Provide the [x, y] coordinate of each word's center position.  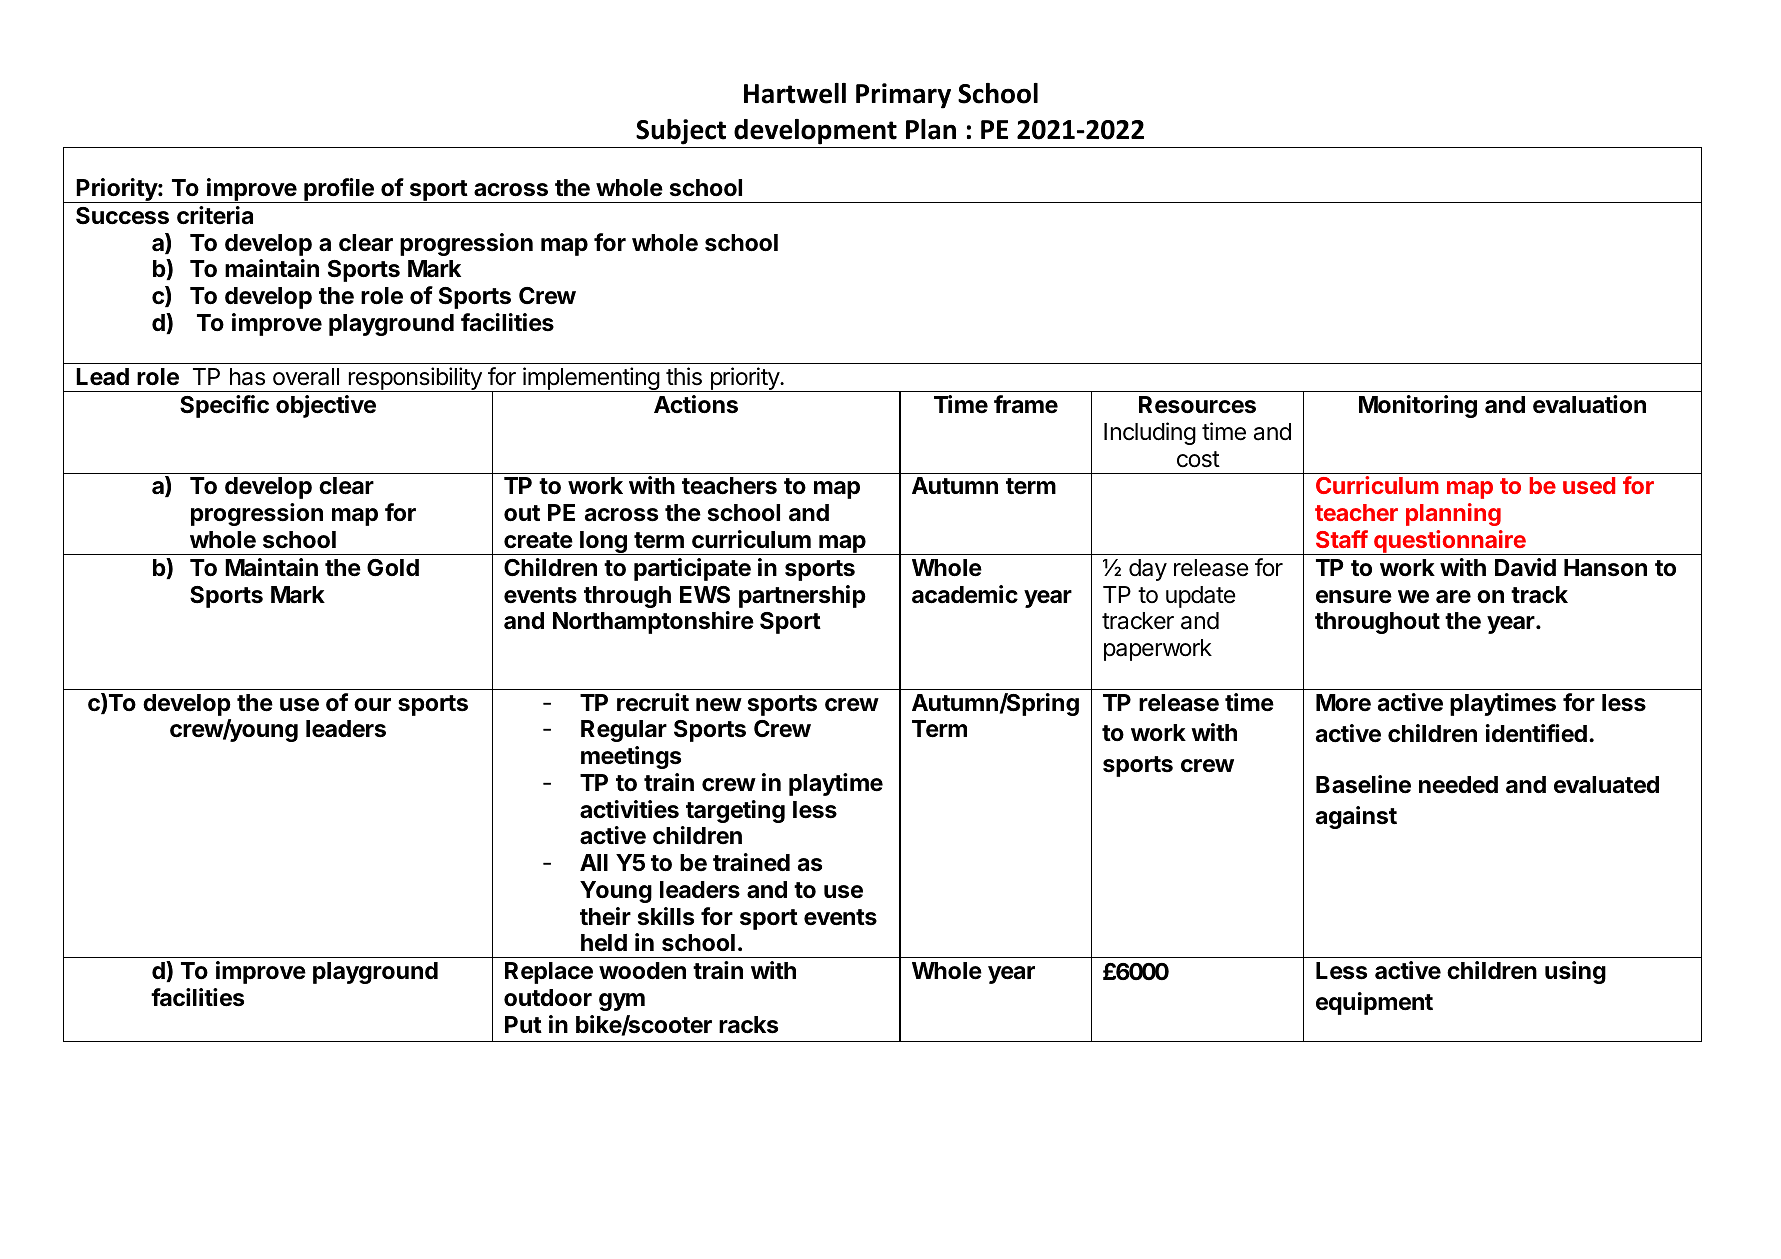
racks [748, 1025]
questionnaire [1450, 542]
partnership [802, 596]
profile [339, 190]
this [684, 376]
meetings [631, 757]
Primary [903, 96]
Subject [681, 132]
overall [306, 377]
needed [1458, 784]
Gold [393, 567]
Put [523, 1024]
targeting [735, 811]
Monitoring [1418, 406]
